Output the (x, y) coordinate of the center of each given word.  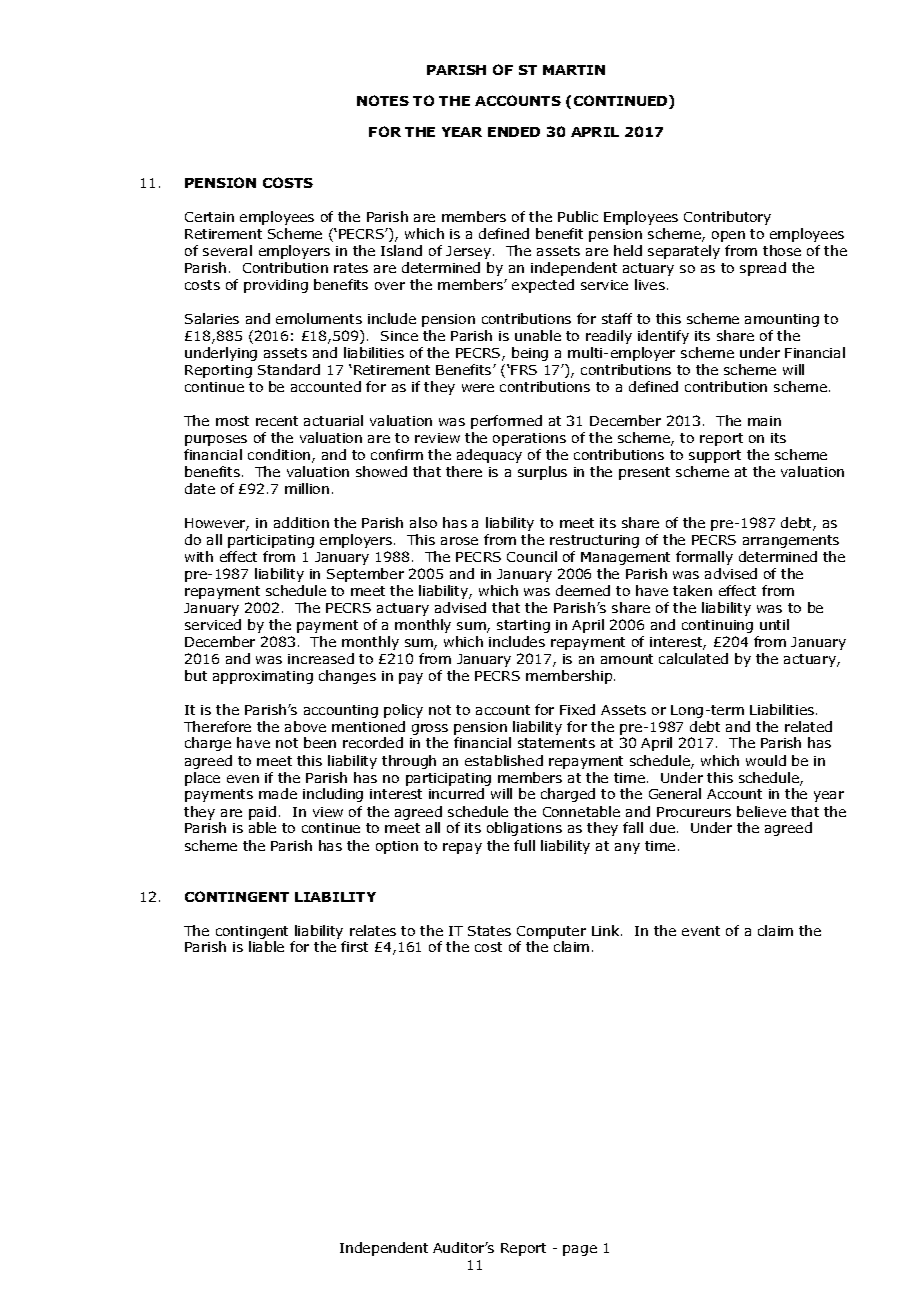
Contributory (727, 218)
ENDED (514, 132)
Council (532, 556)
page (580, 1250)
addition (301, 522)
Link (607, 930)
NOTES (383, 100)
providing (276, 286)
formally (704, 558)
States (489, 931)
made (278, 793)
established (504, 760)
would (766, 760)
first (354, 946)
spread (763, 269)
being (530, 354)
